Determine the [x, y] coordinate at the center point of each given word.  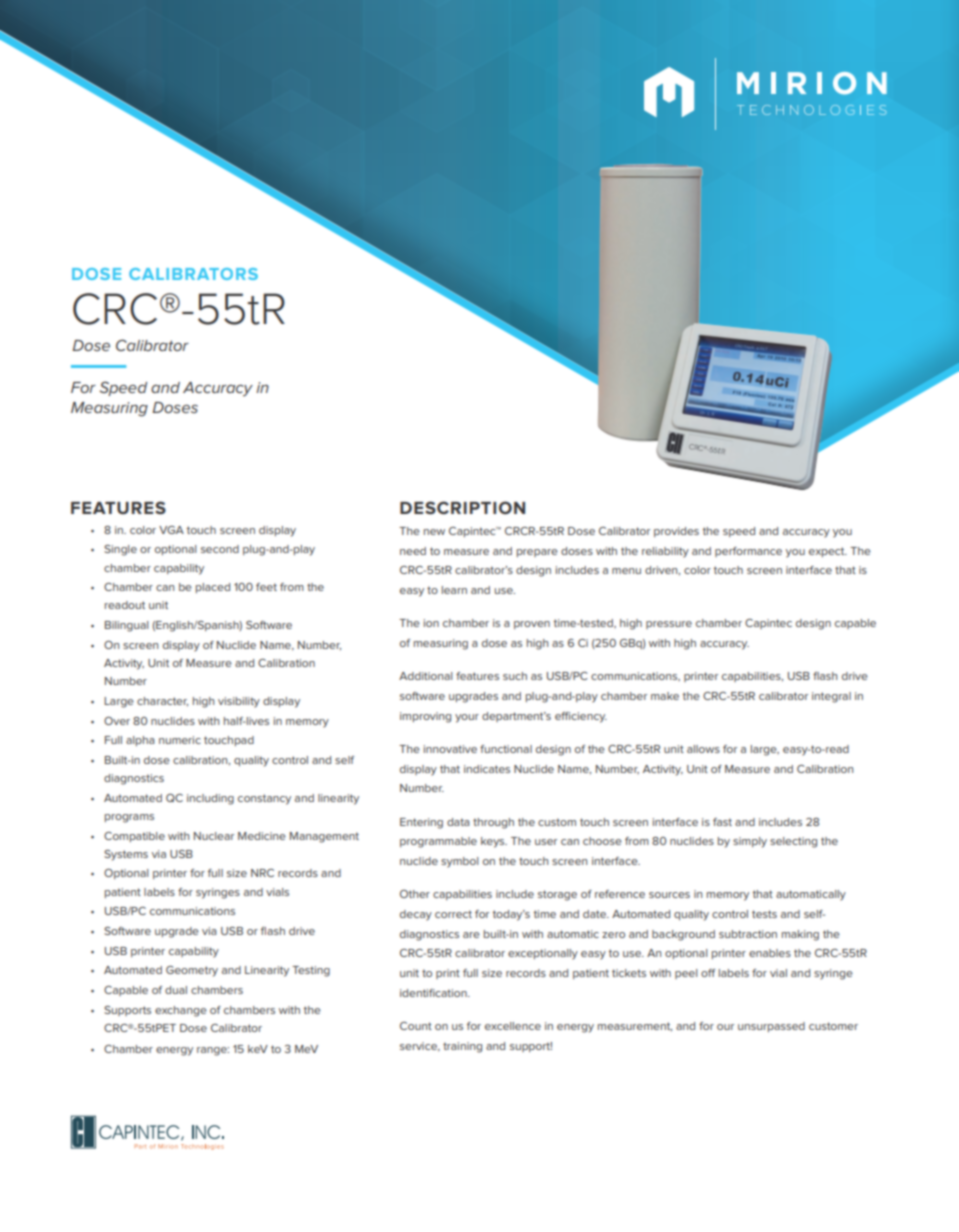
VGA [171, 530]
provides [676, 532]
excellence [513, 1026]
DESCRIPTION [462, 507]
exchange [181, 1011]
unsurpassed [771, 1027]
